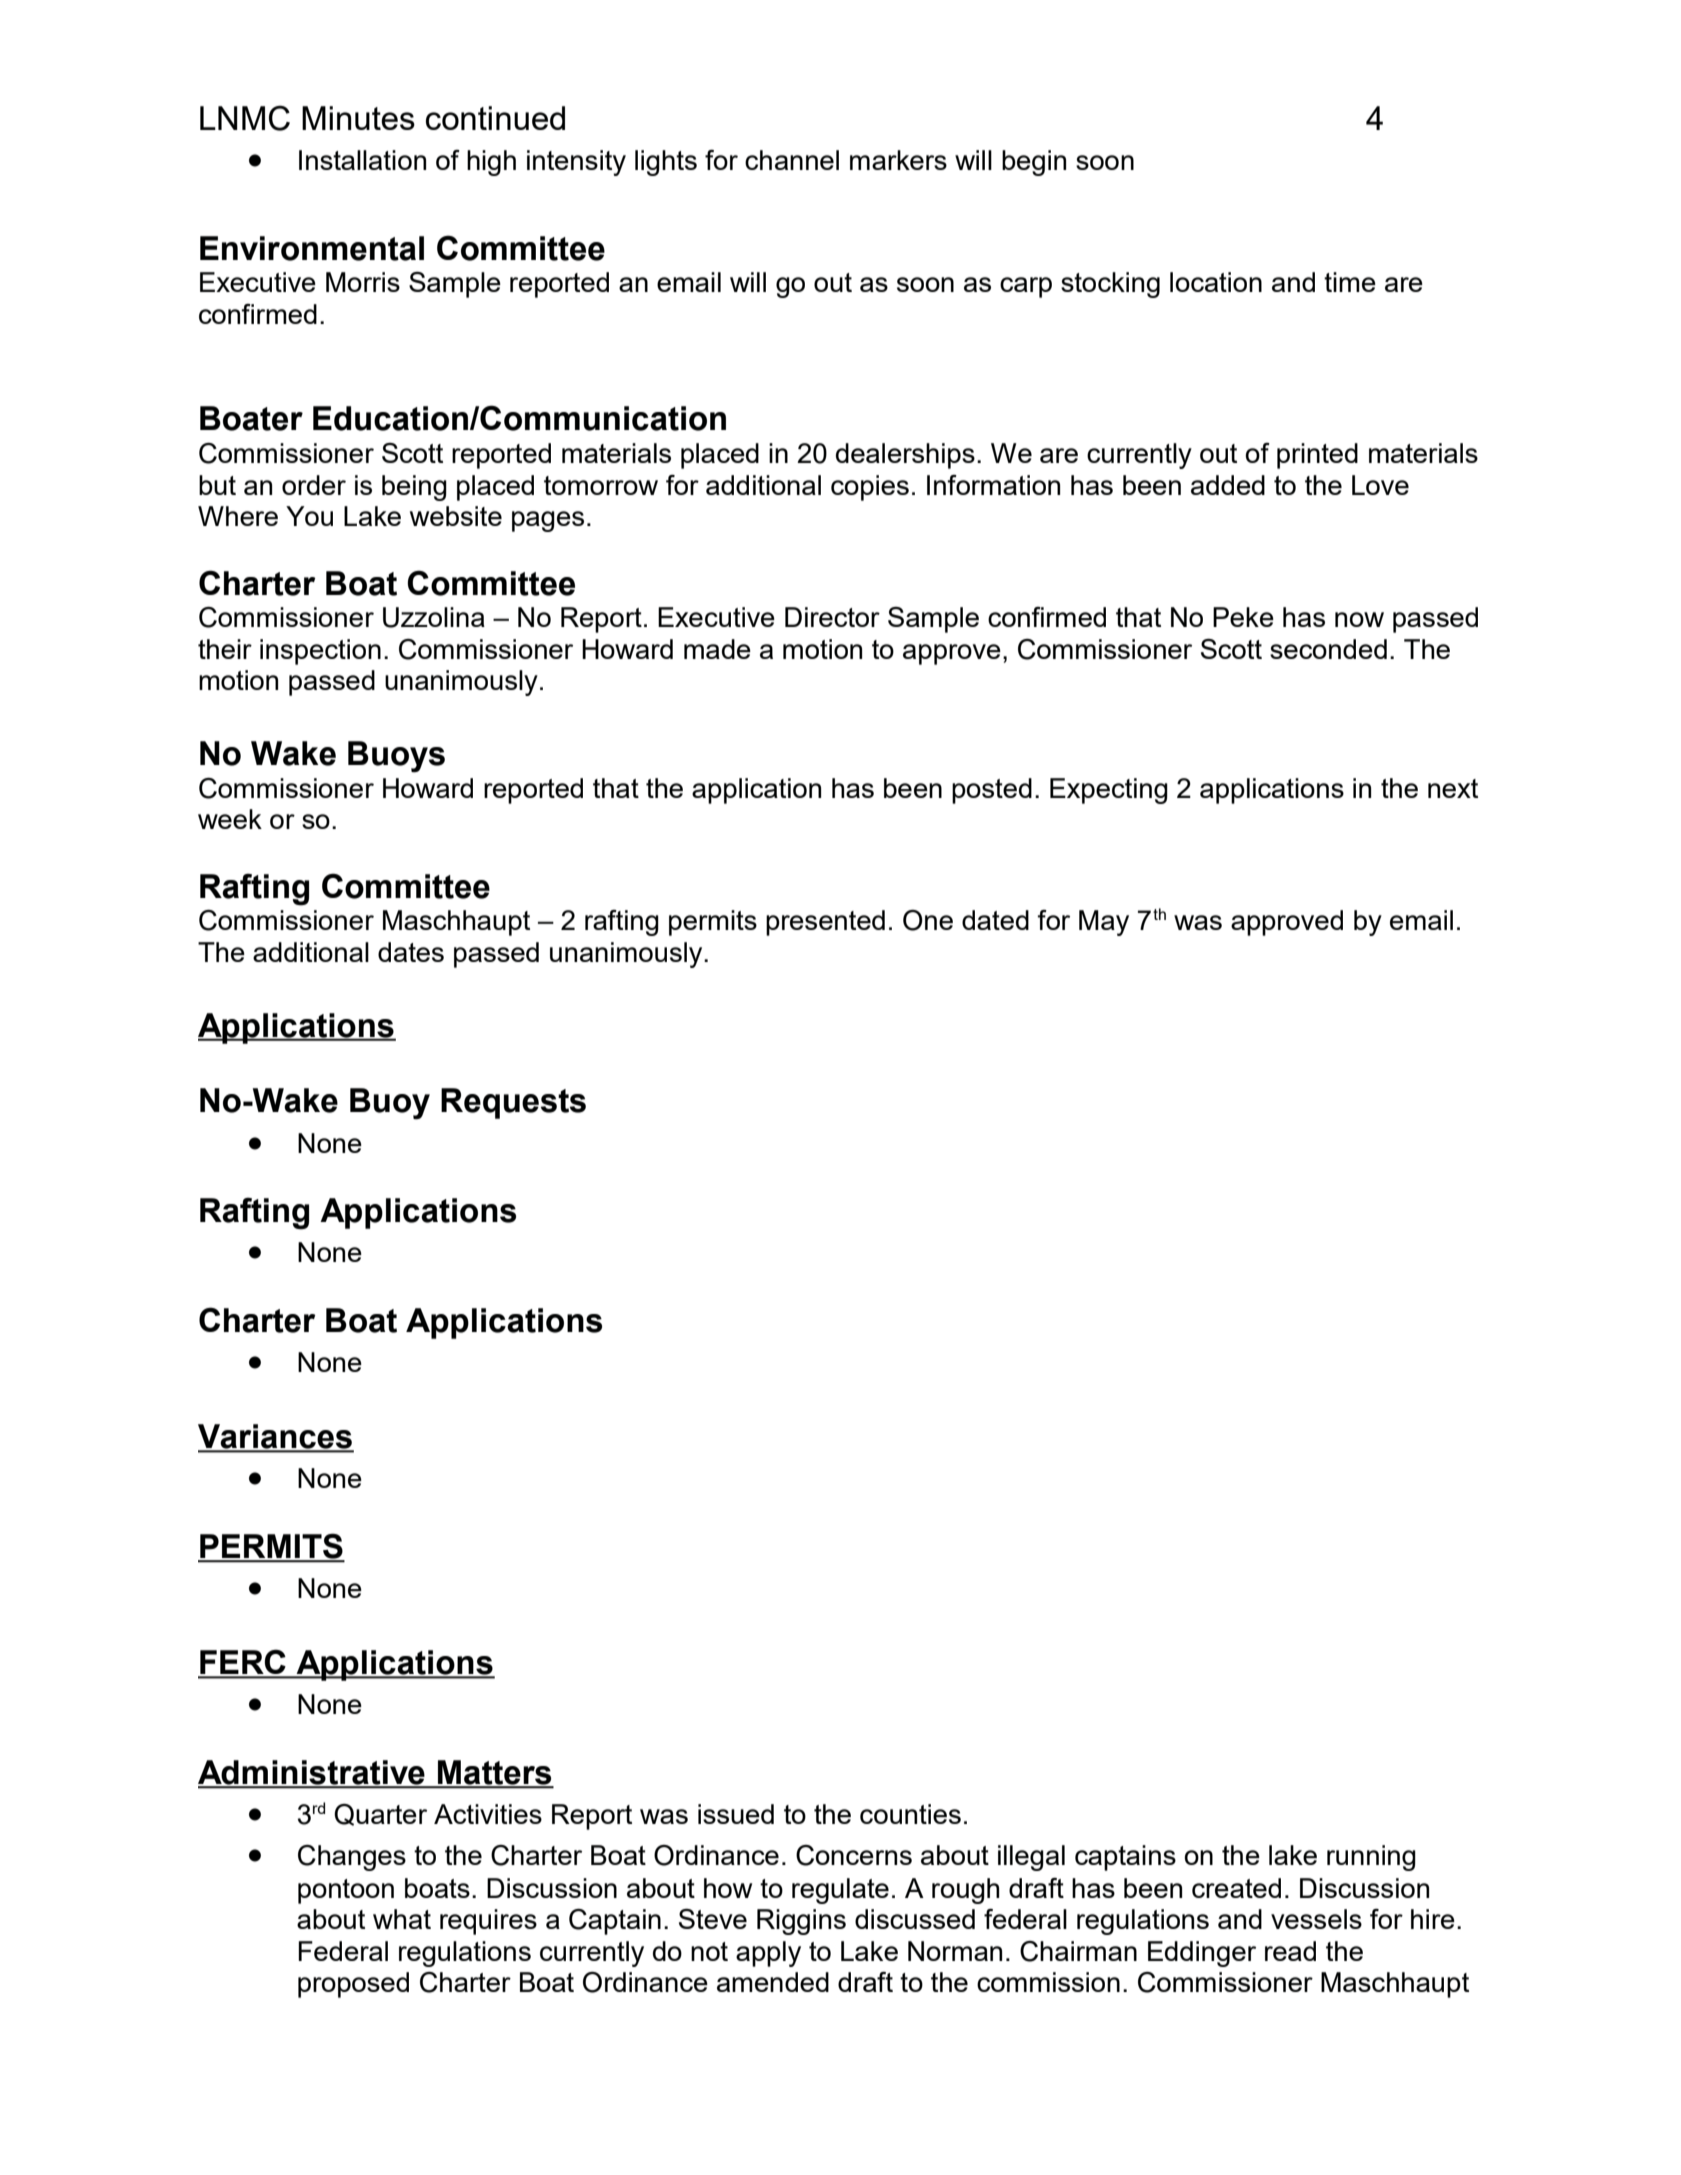  What do you see at coordinates (840, 1891) in the document?
I see `regulate` at bounding box center [840, 1891].
